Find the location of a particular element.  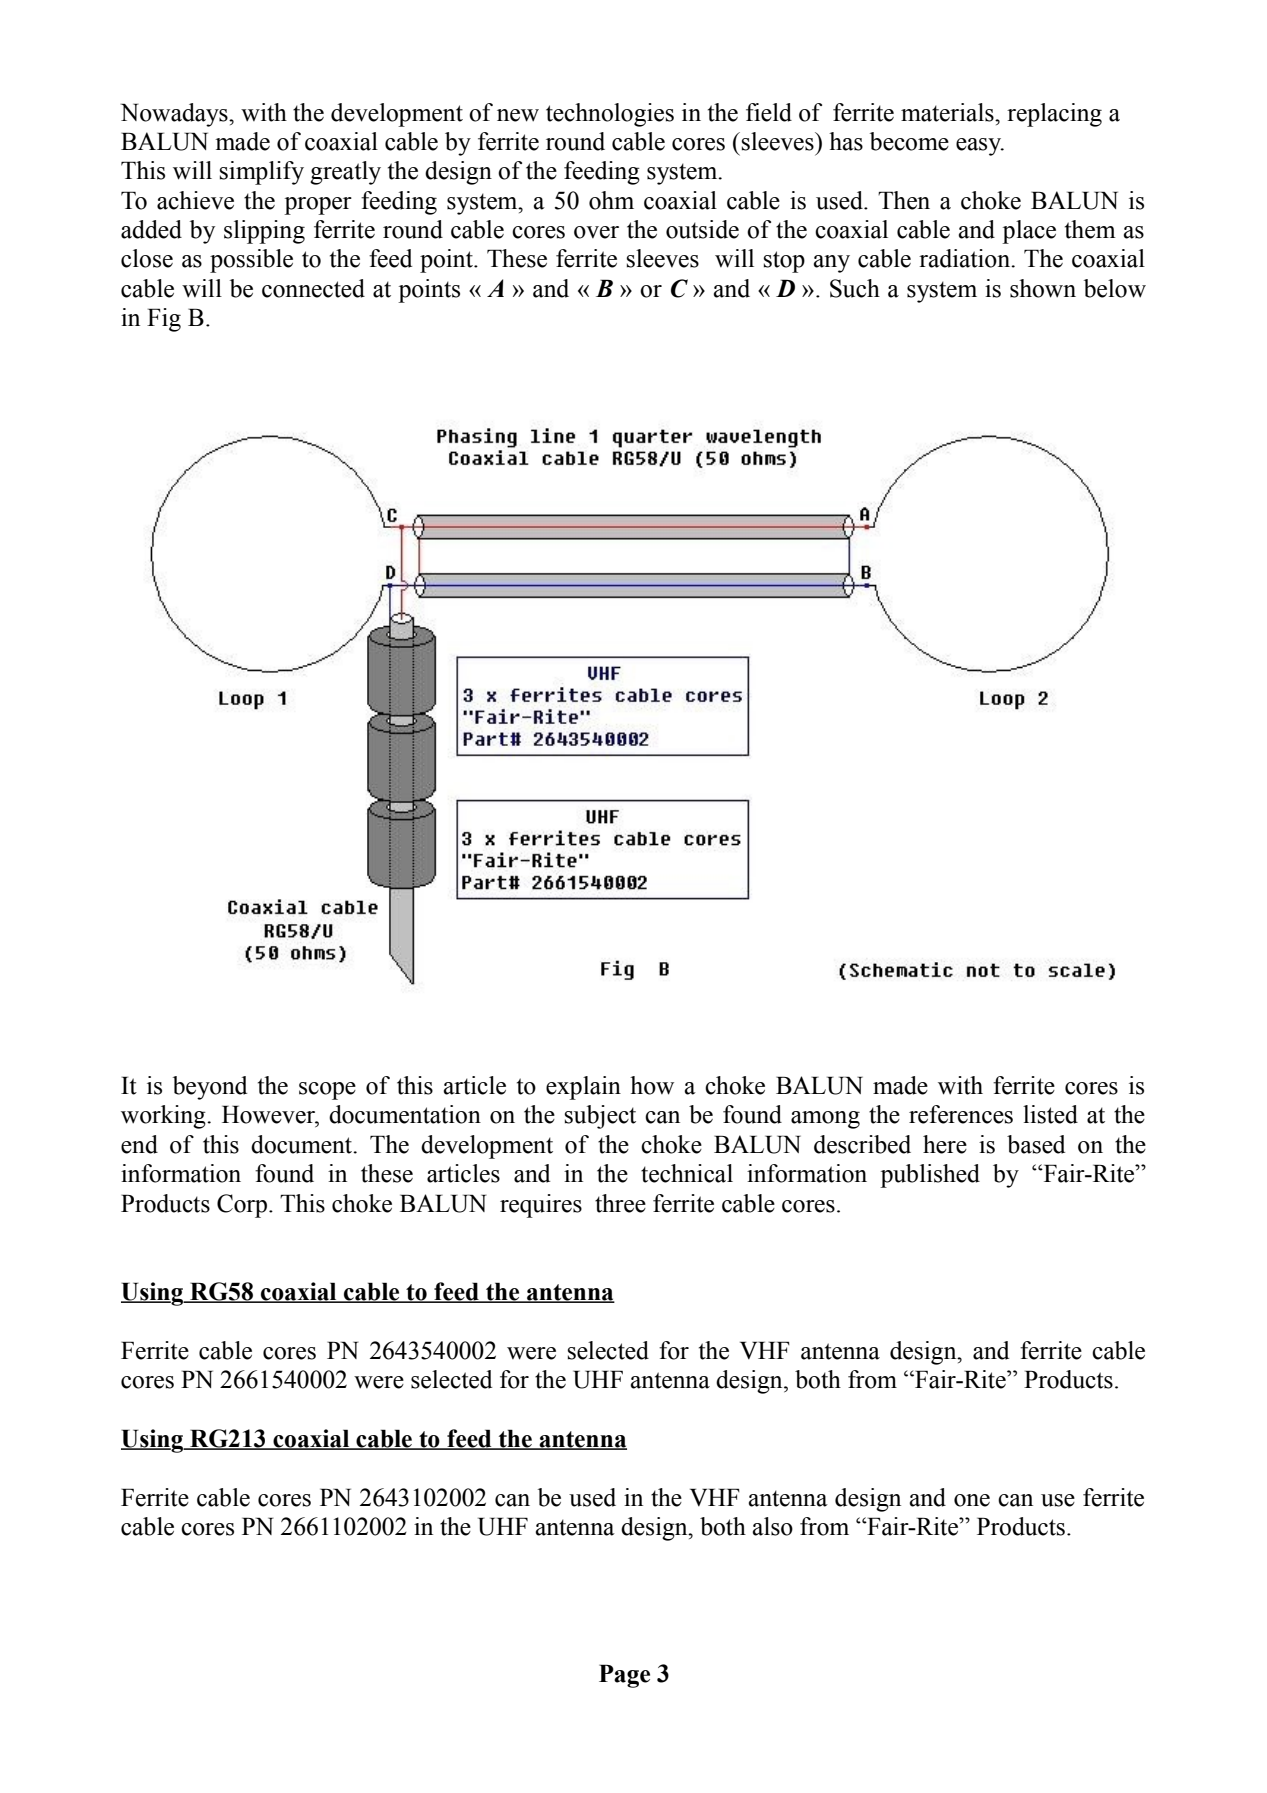

beyond is located at coordinates (210, 1088).
